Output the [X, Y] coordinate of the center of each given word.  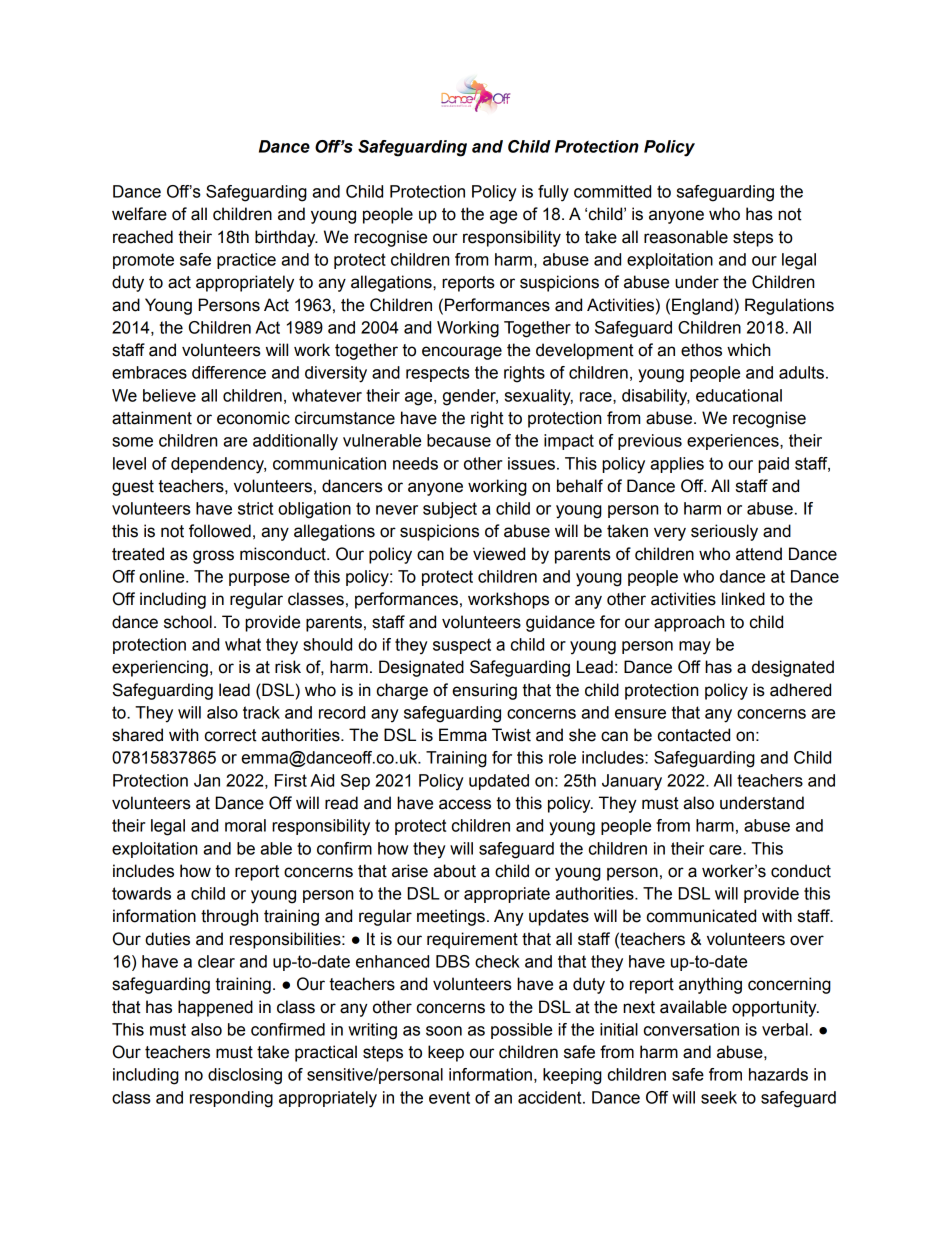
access [465, 804]
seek [719, 1097]
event [449, 1097]
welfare [139, 214]
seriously [724, 532]
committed [612, 191]
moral [245, 825]
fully [553, 193]
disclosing [245, 1076]
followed [220, 531]
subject [450, 510]
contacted [694, 735]
